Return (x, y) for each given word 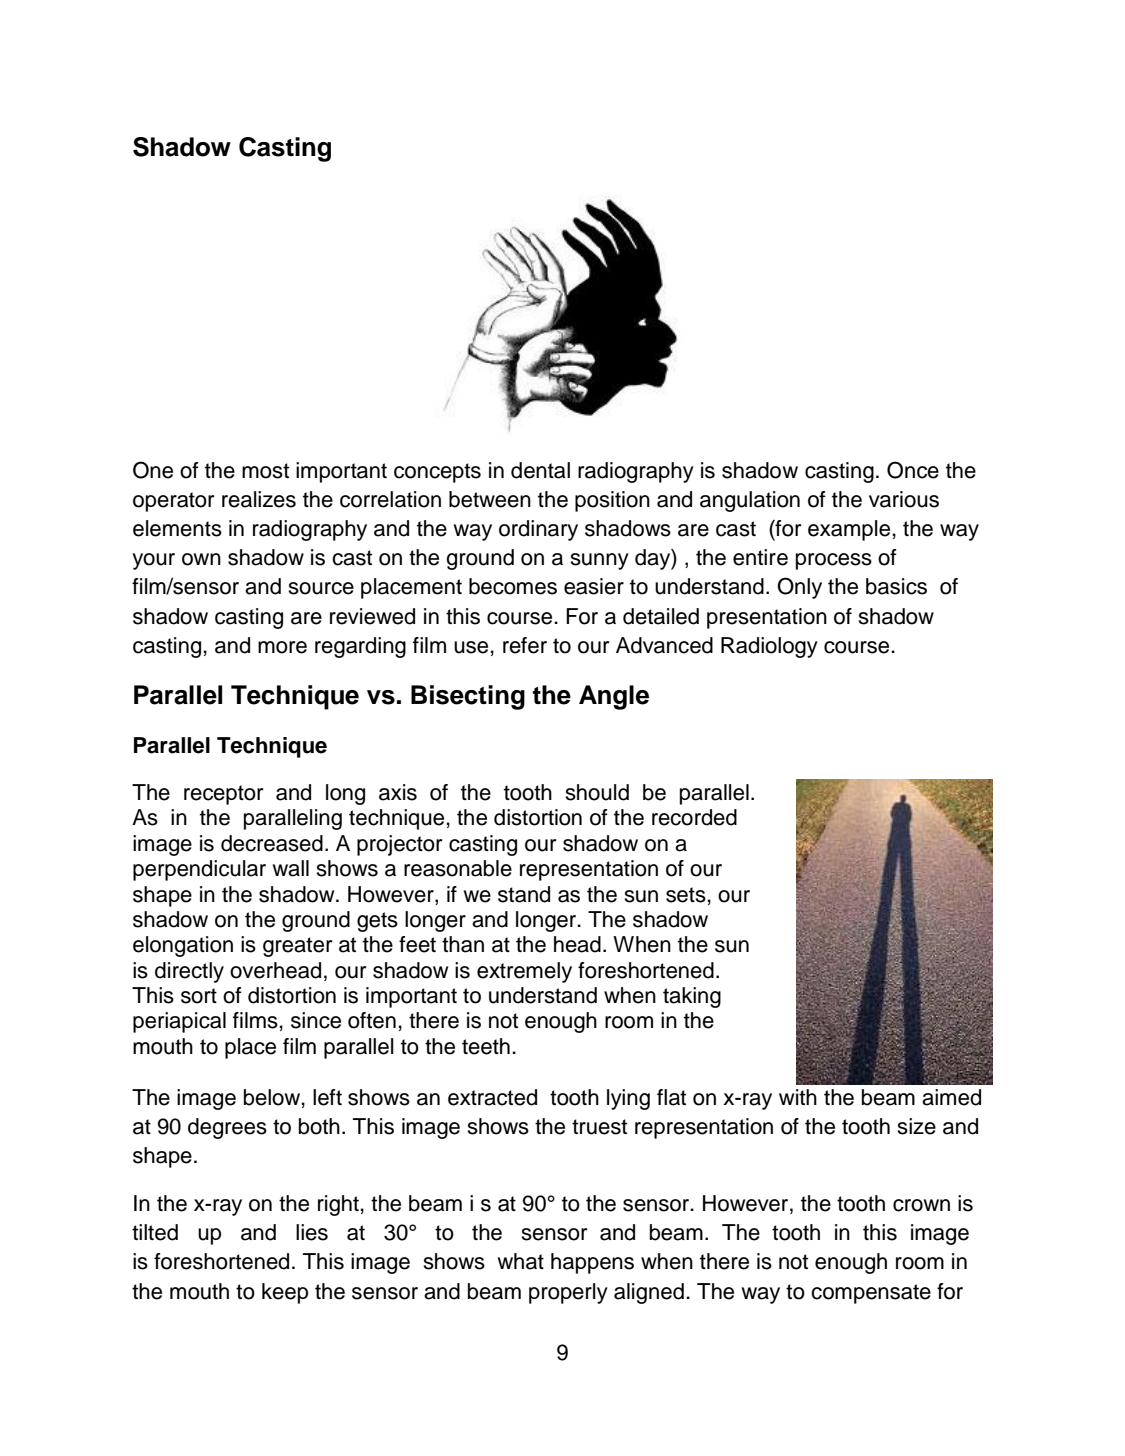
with (798, 1097)
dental (540, 470)
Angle (614, 697)
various (904, 499)
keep (285, 1293)
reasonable (458, 868)
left (327, 1097)
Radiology (769, 647)
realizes (259, 499)
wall (291, 868)
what (521, 1261)
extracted (492, 1097)
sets (686, 895)
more (282, 647)
